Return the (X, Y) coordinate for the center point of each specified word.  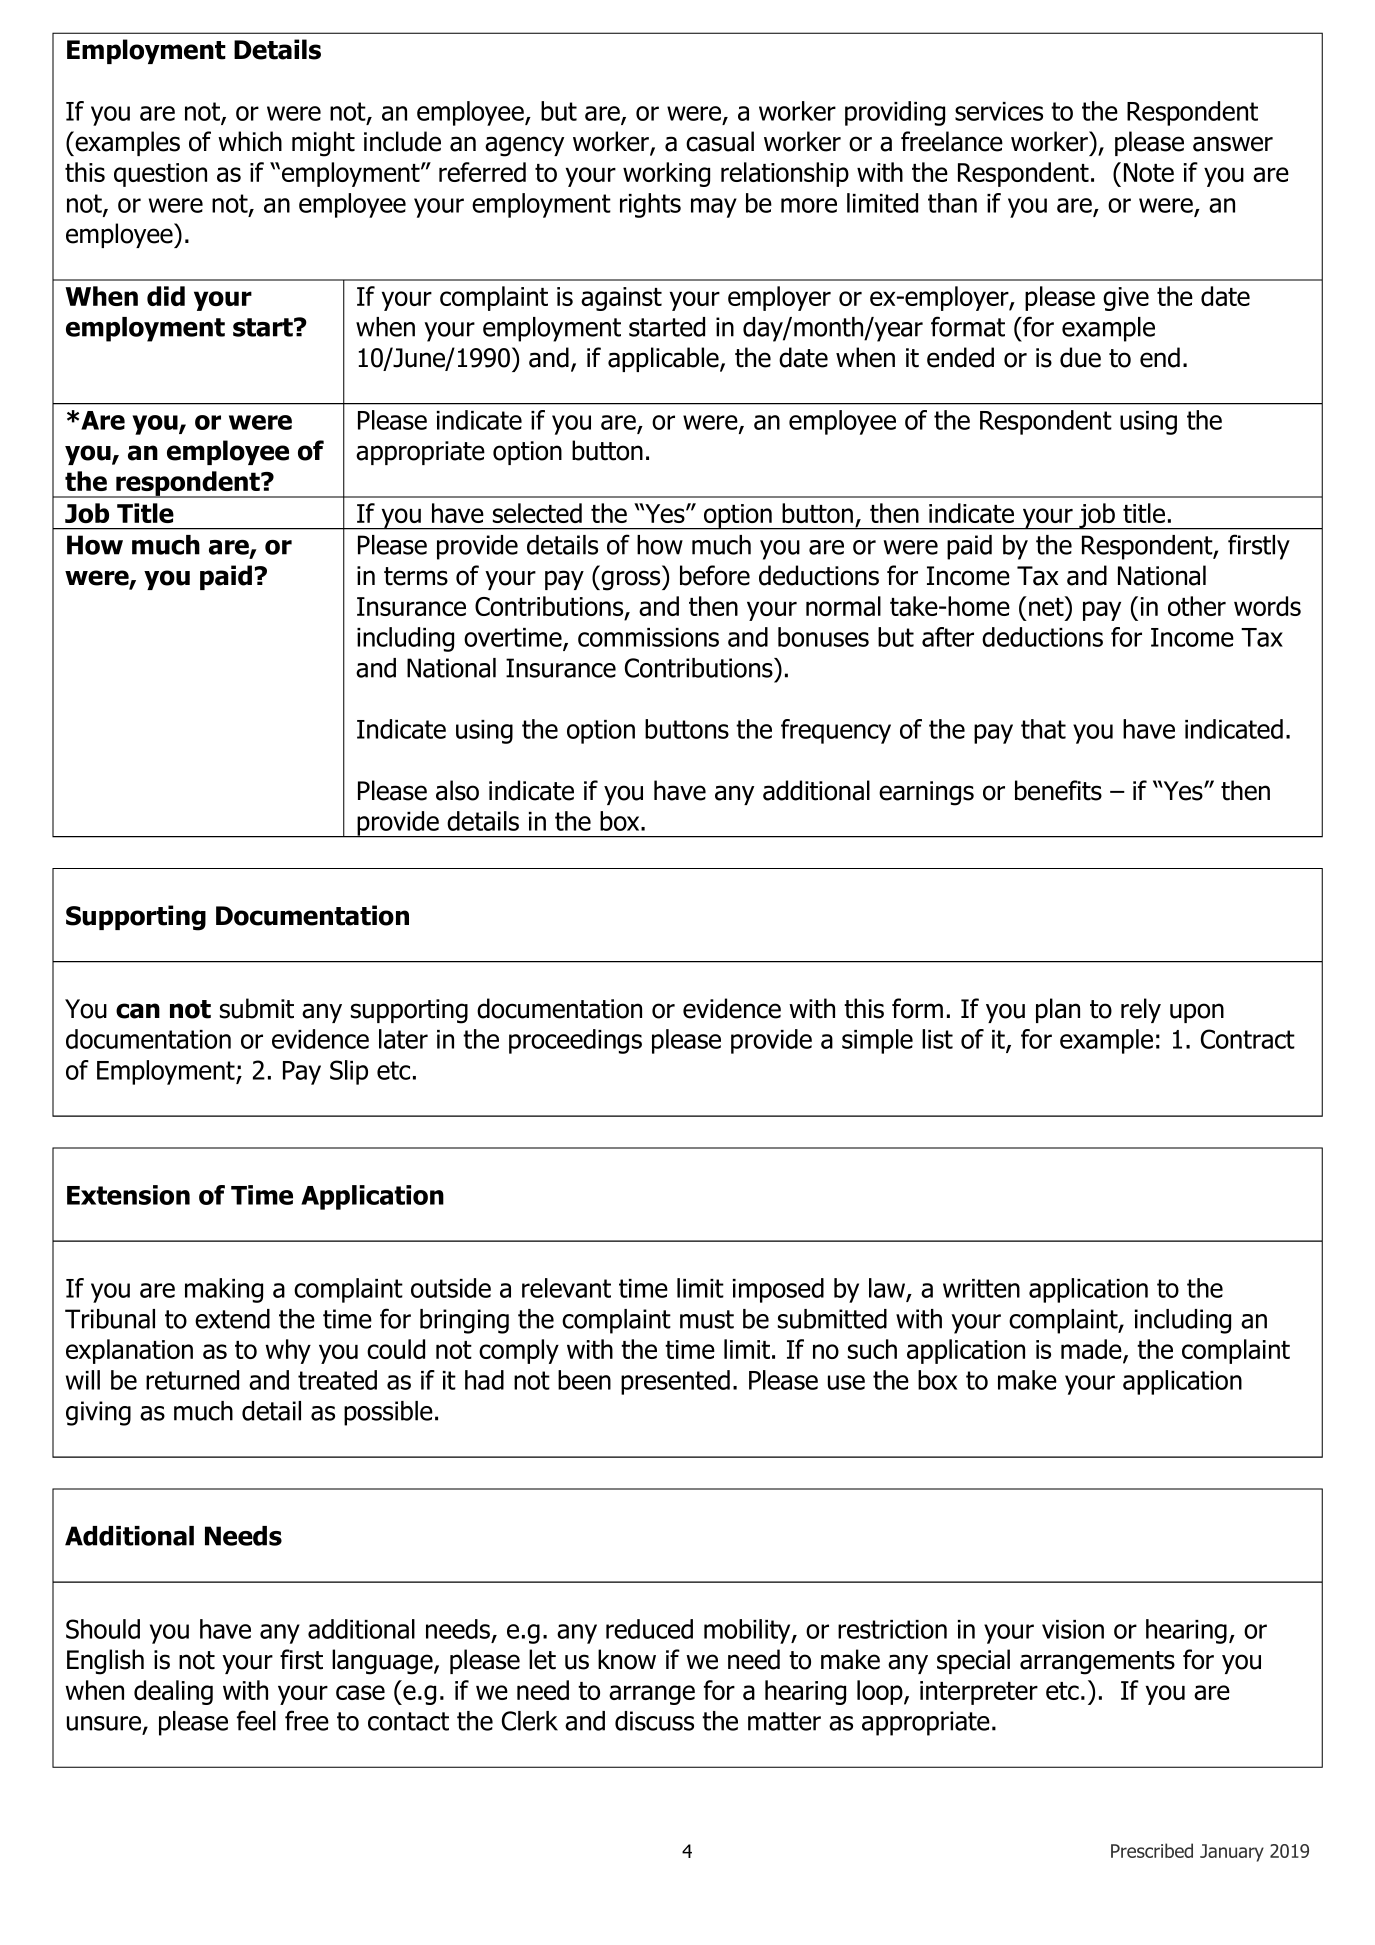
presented (675, 1382)
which (250, 141)
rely (1141, 1010)
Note (1149, 172)
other (1197, 606)
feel (256, 1720)
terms (416, 576)
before (715, 575)
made (1092, 1350)
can (138, 1011)
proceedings (575, 1041)
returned (192, 1380)
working (666, 174)
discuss (654, 1721)
